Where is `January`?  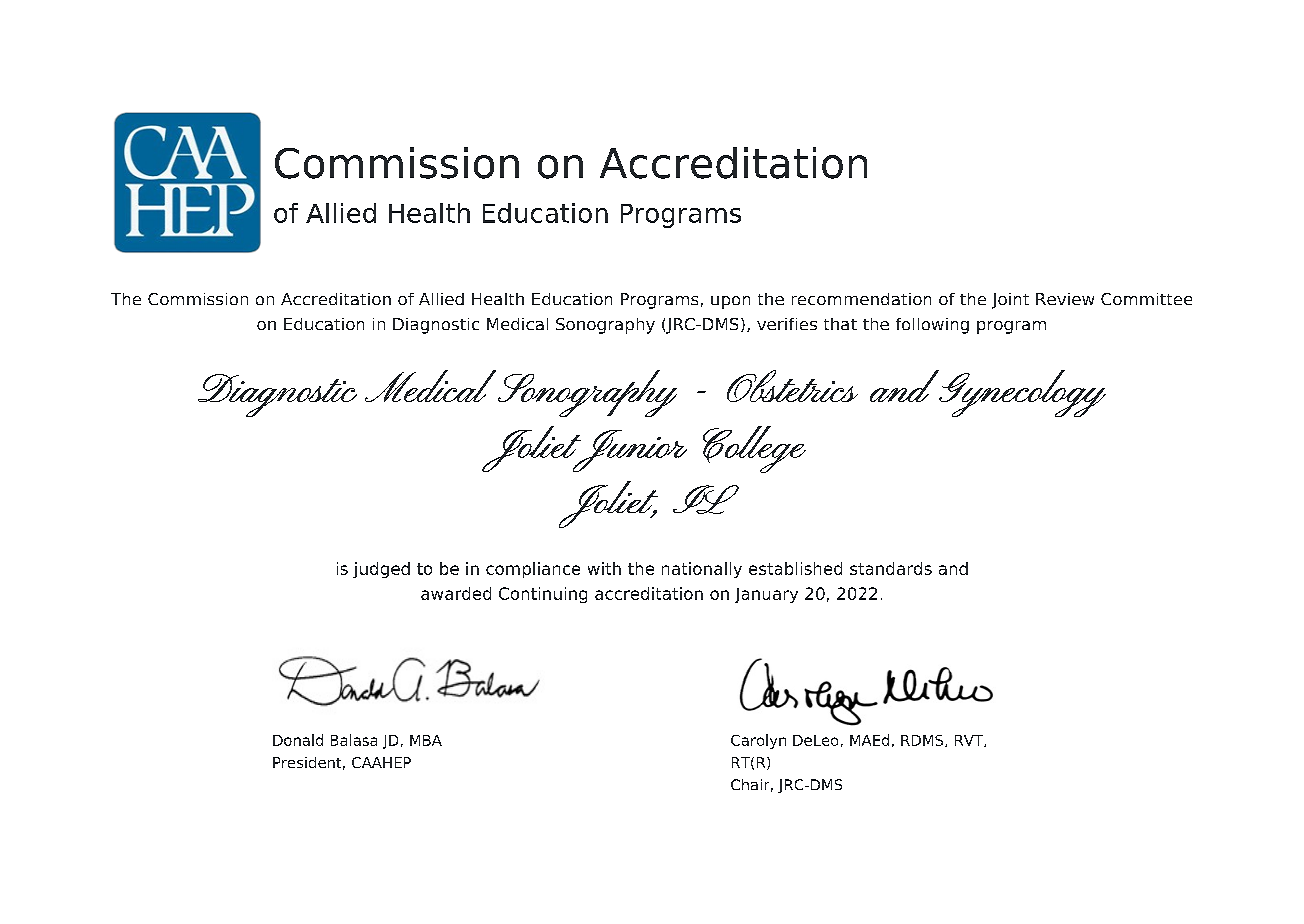
January is located at coordinates (766, 595).
